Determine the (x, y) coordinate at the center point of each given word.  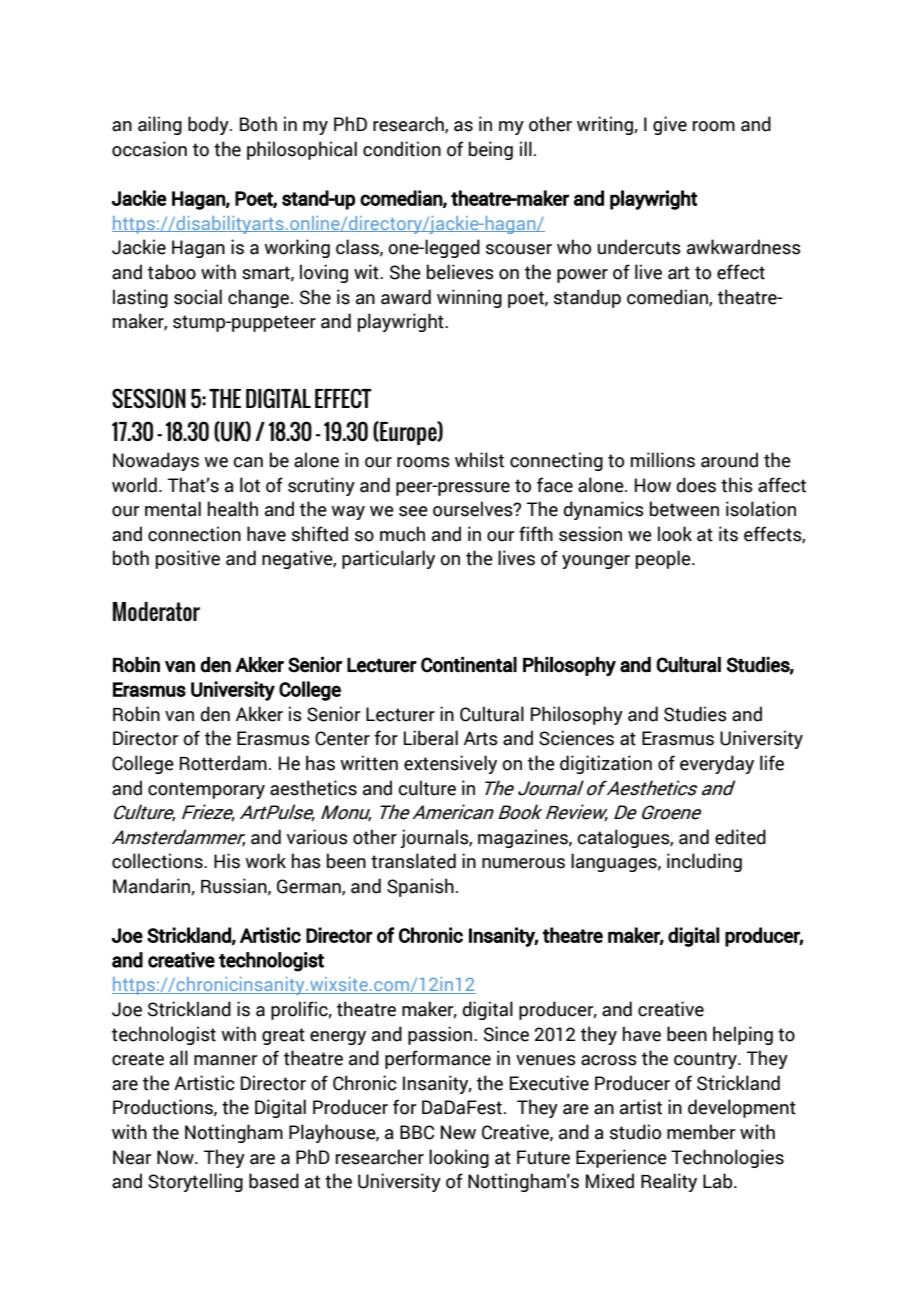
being (491, 150)
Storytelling (195, 1182)
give (670, 125)
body (209, 125)
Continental (469, 665)
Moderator (156, 612)
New (458, 1132)
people (664, 559)
